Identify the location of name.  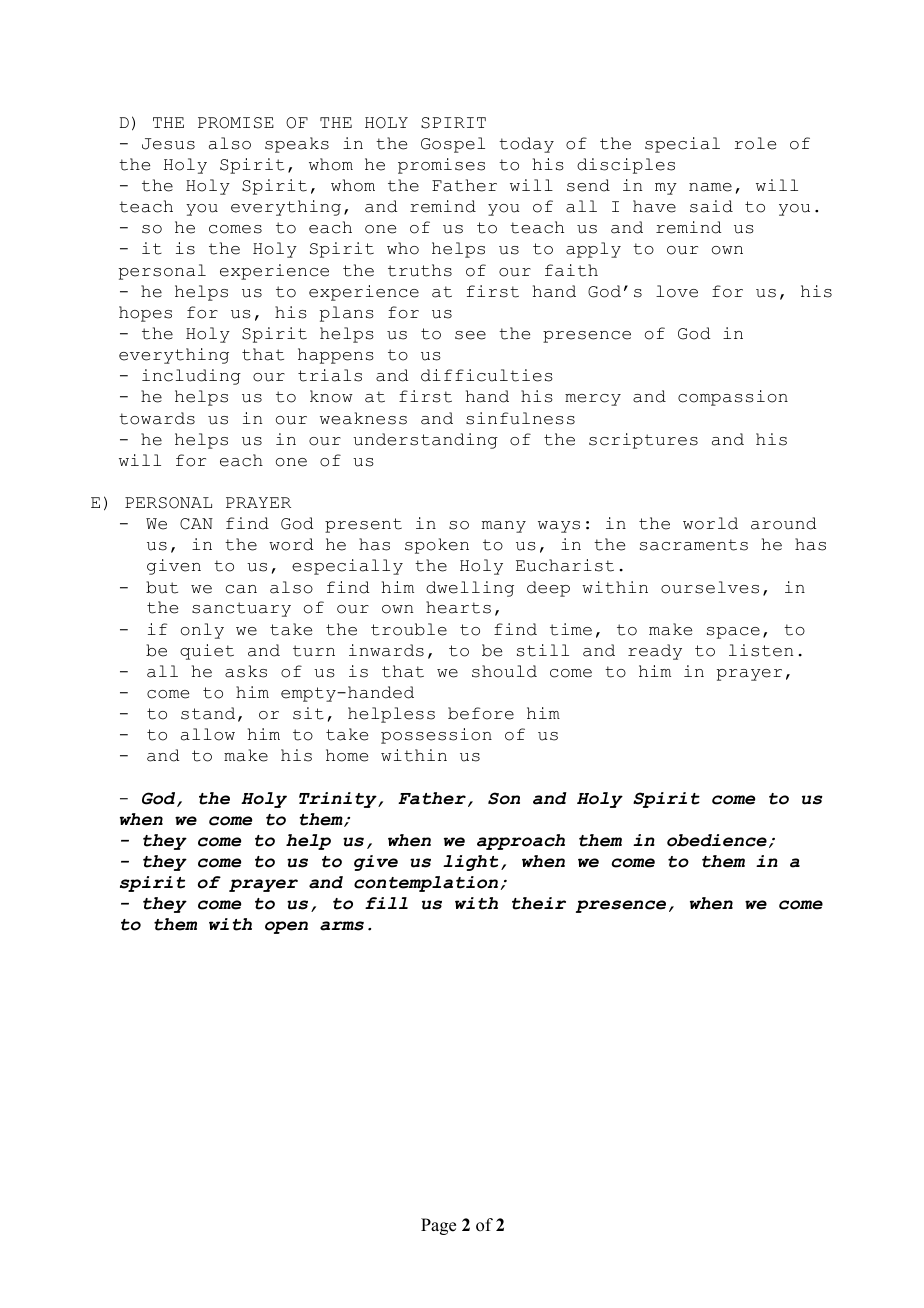
(710, 187).
